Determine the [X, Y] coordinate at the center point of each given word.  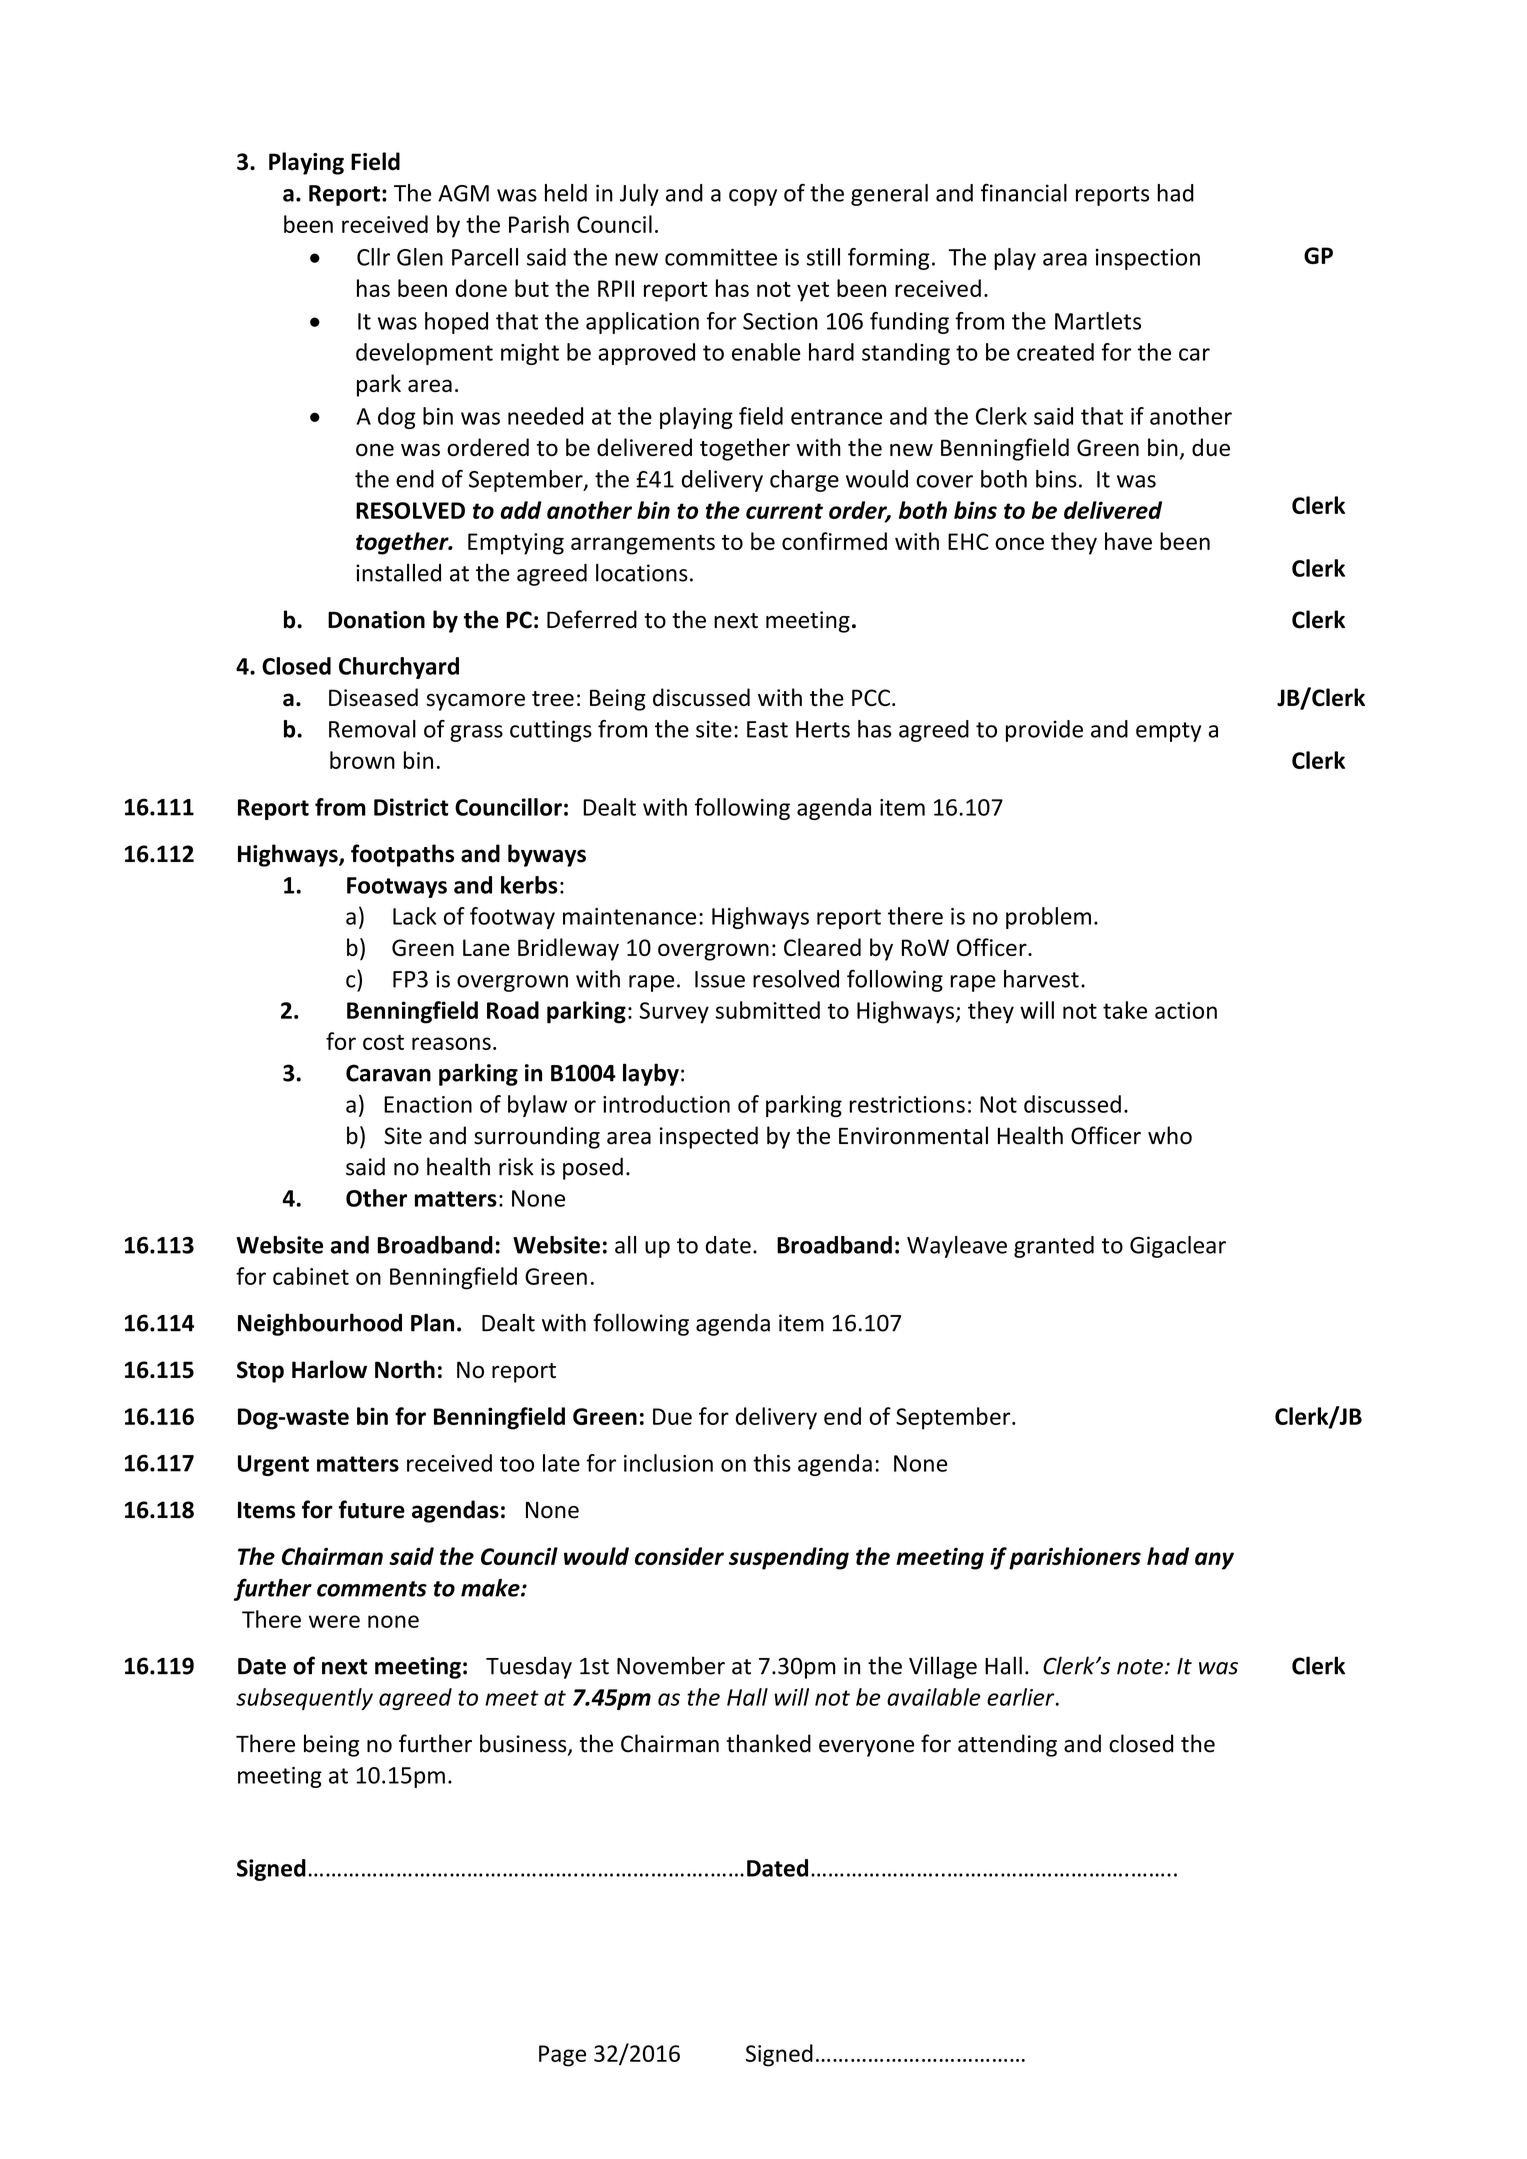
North [405, 1369]
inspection [1148, 259]
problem [1048, 918]
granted [1054, 1247]
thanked [769, 1743]
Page [562, 2056]
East [767, 729]
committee [721, 257]
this [772, 1463]
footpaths [403, 855]
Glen [420, 257]
